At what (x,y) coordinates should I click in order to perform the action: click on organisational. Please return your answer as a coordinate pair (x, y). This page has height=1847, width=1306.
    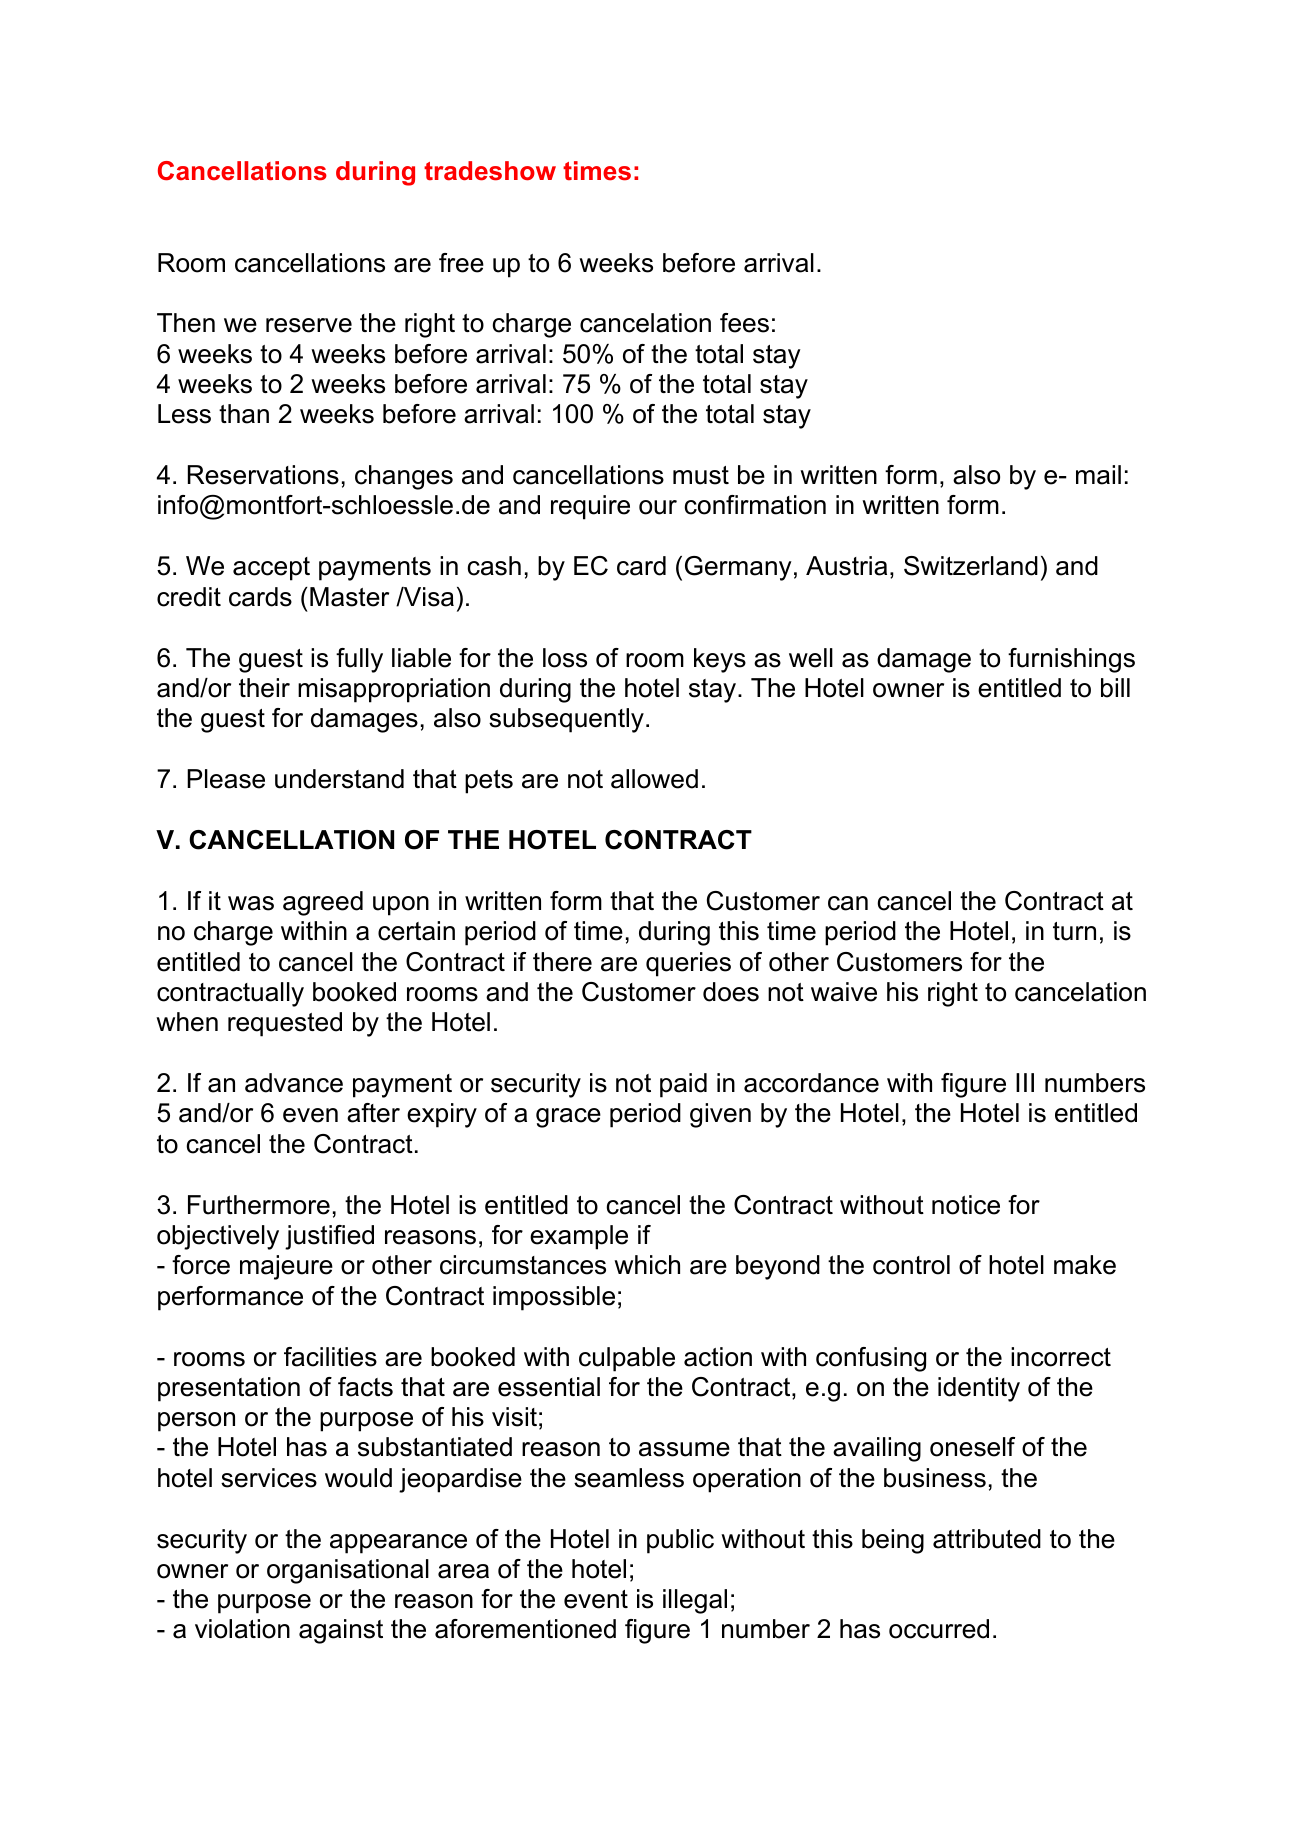
    Looking at the image, I should click on (348, 1571).
